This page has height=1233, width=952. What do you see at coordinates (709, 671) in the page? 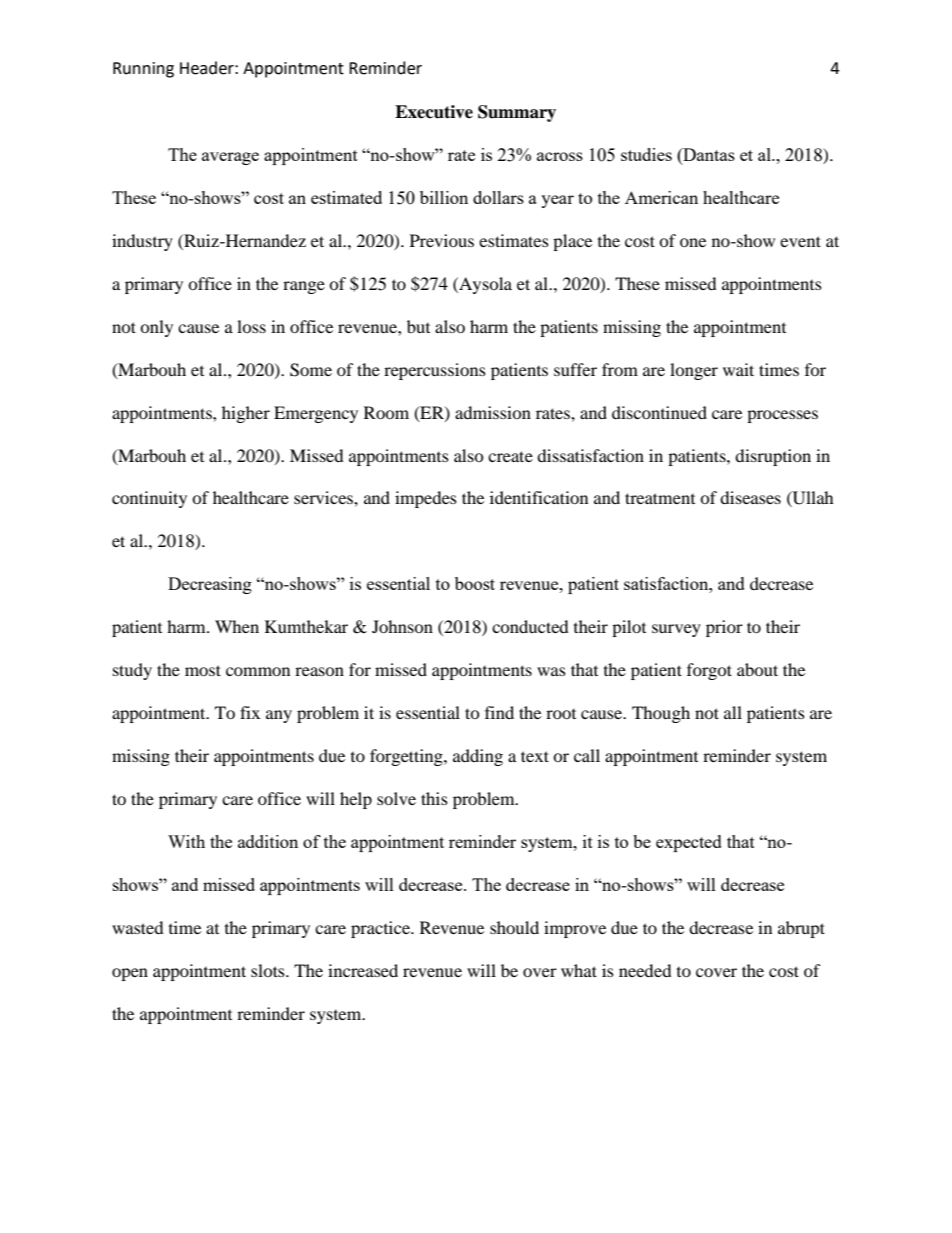
I see `forgot` at bounding box center [709, 671].
